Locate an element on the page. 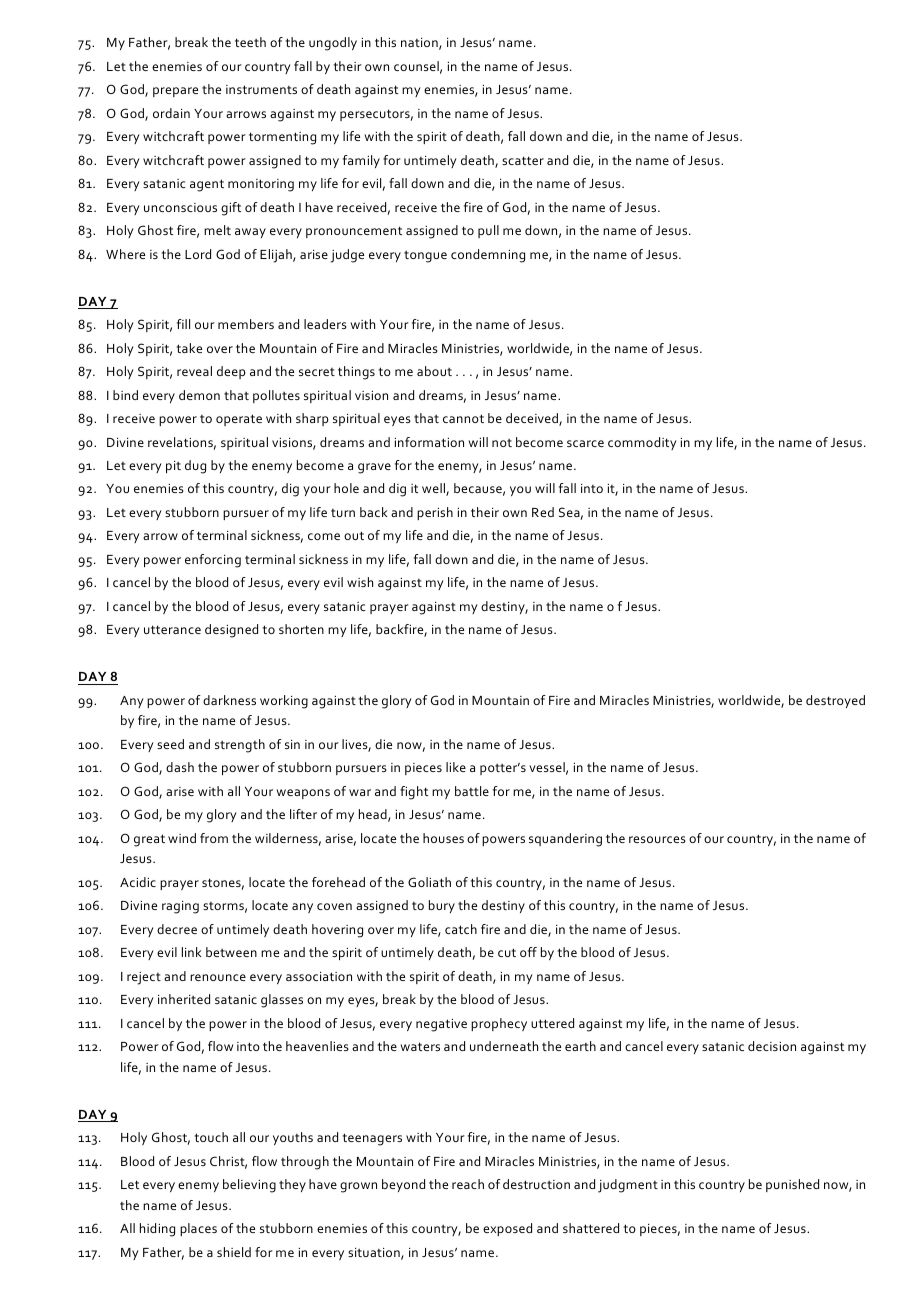 This page has height=1308, width=924. pull is located at coordinates (488, 231).
